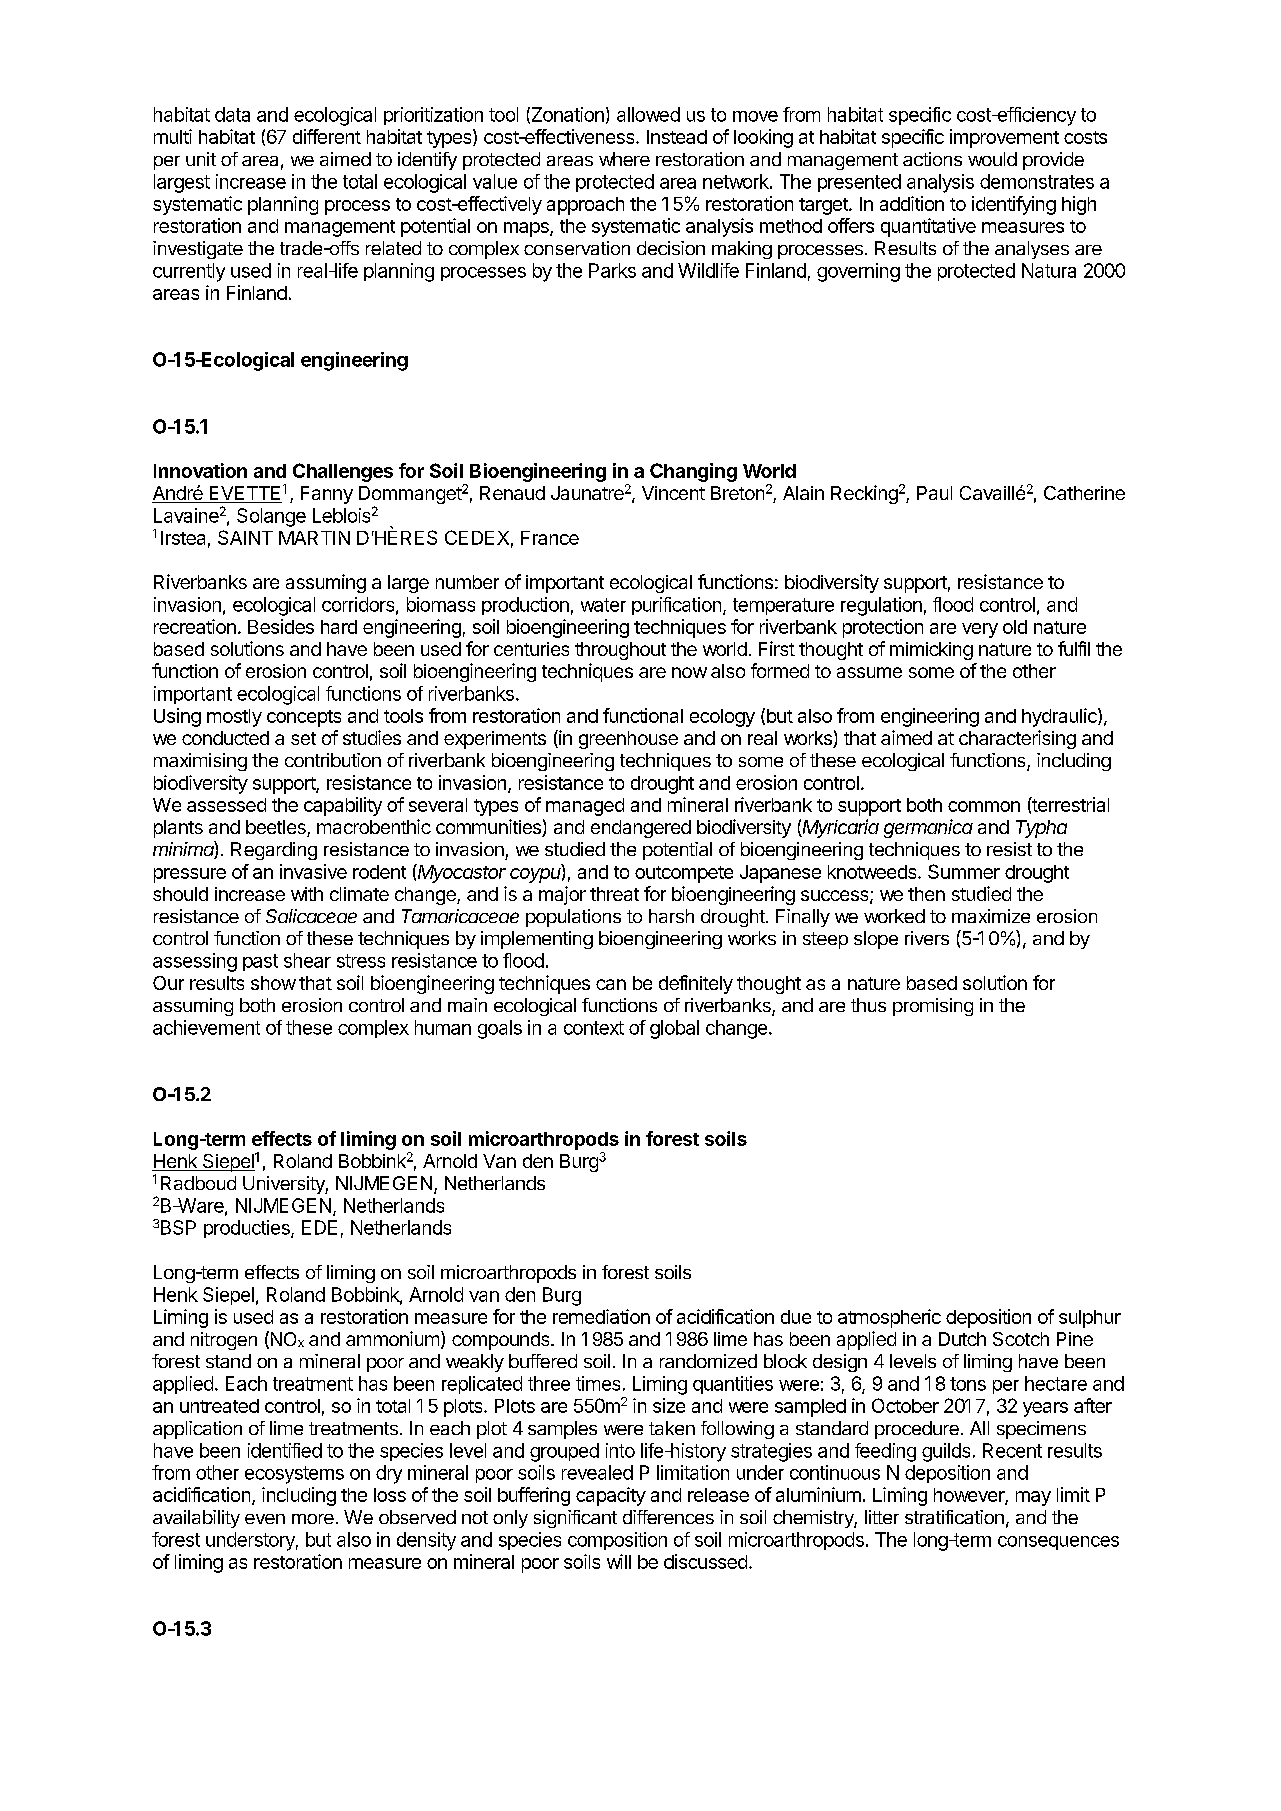  Describe the element at coordinates (603, 605) in the page. I see `water` at that location.
